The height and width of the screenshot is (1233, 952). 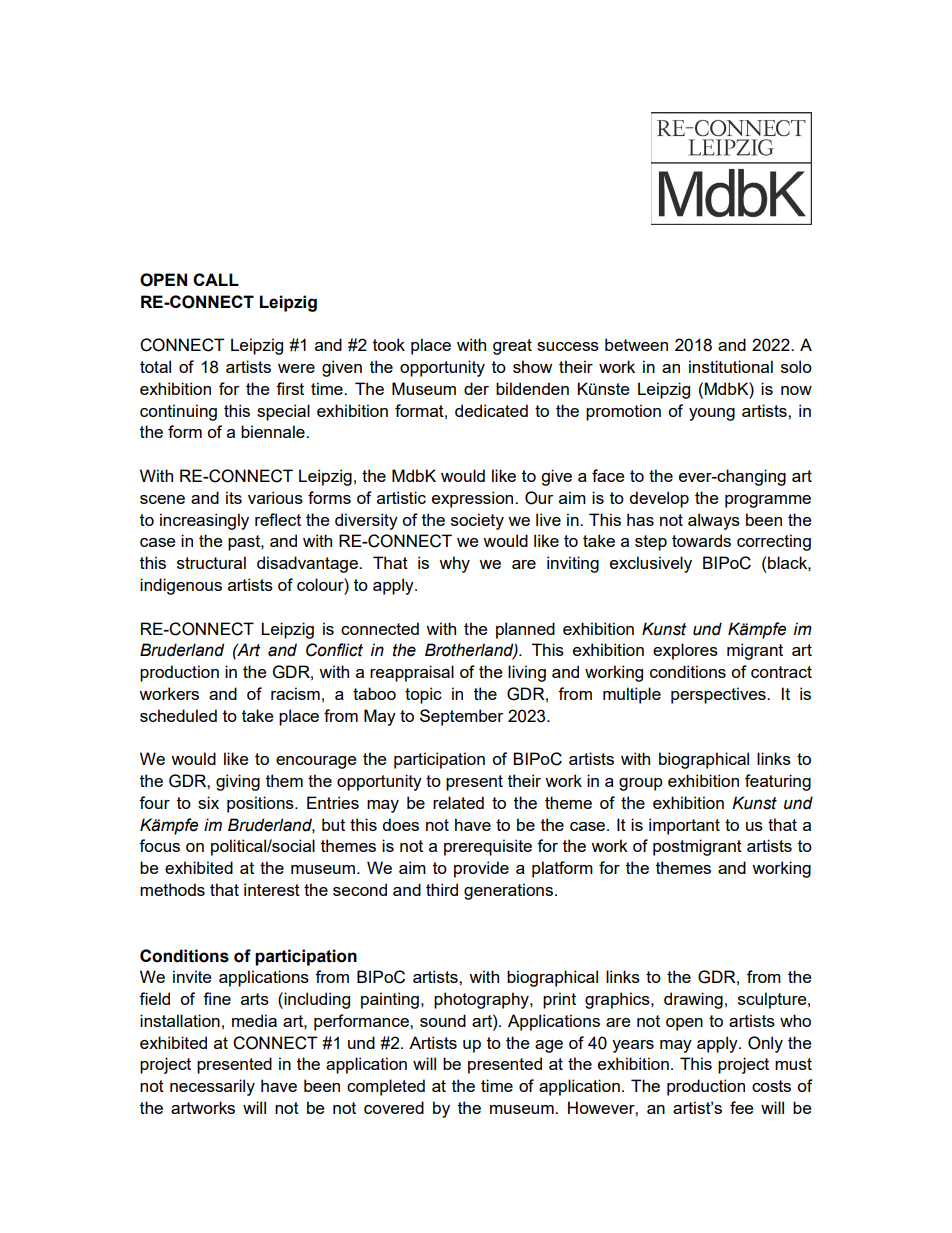 I want to click on perspectives, so click(x=719, y=695).
